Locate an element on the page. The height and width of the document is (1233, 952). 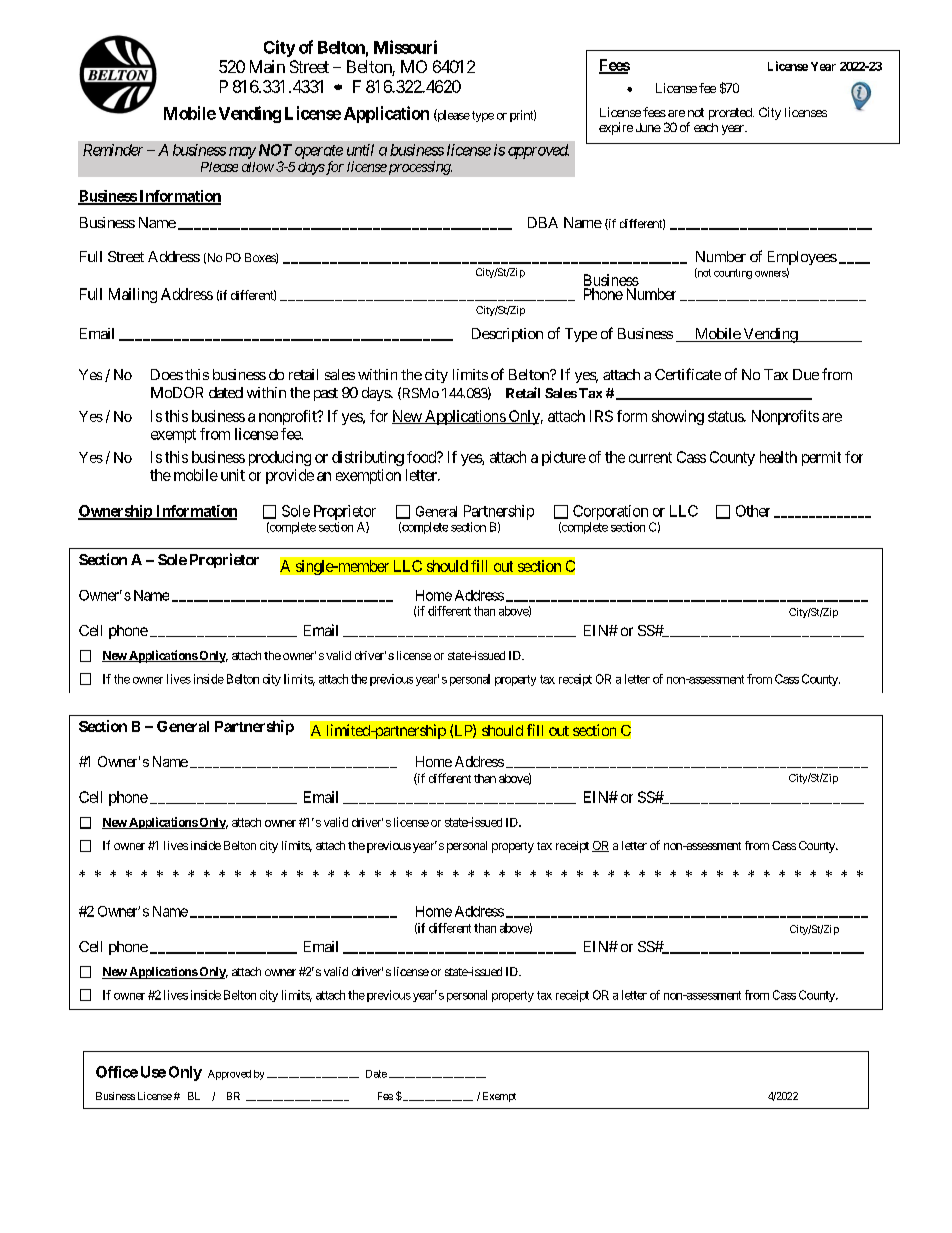
Missouri is located at coordinates (405, 47).
